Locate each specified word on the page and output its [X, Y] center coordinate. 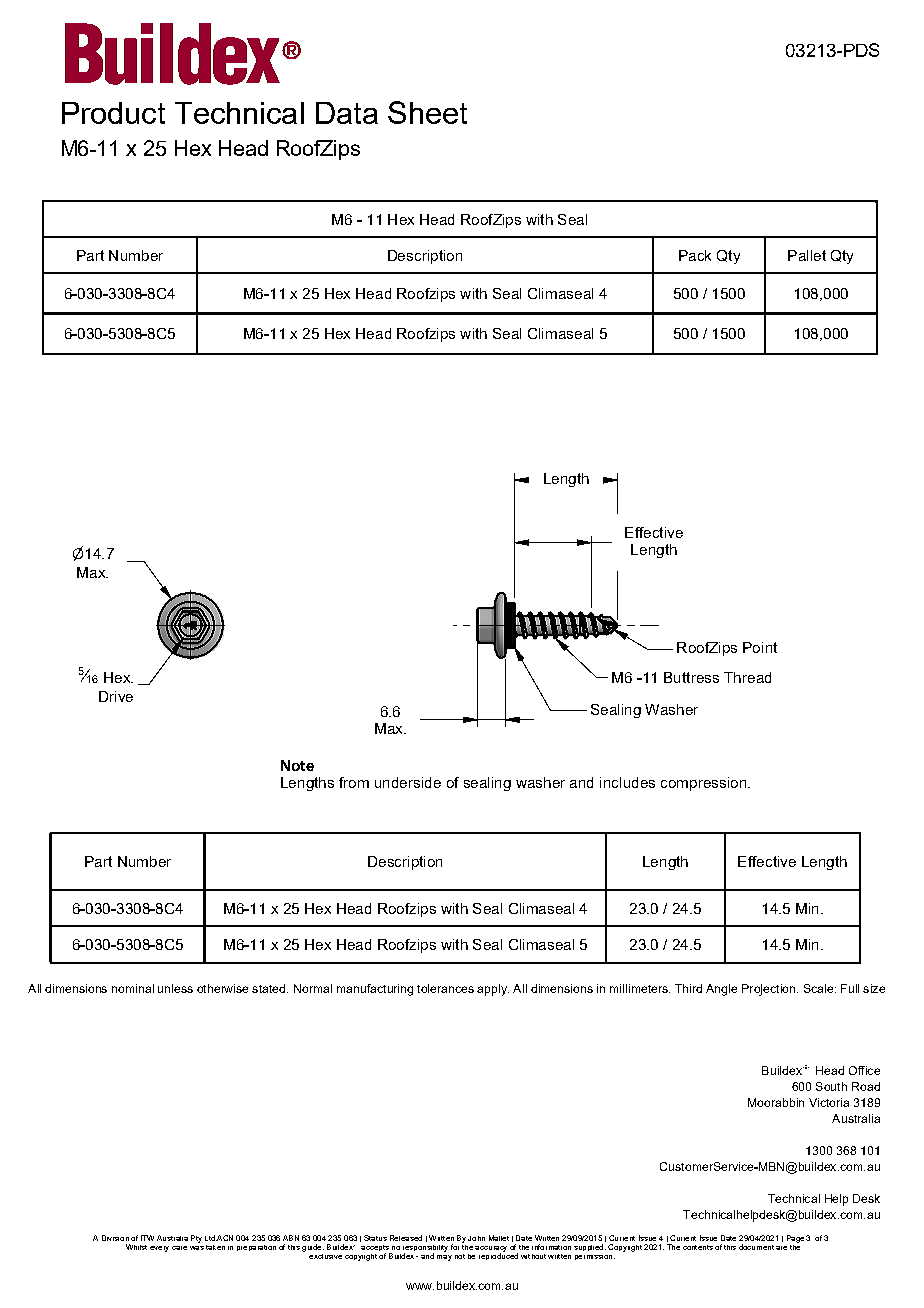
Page [795, 1239]
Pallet [807, 255]
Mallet [499, 1238]
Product [113, 113]
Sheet [427, 112]
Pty [196, 1239]
